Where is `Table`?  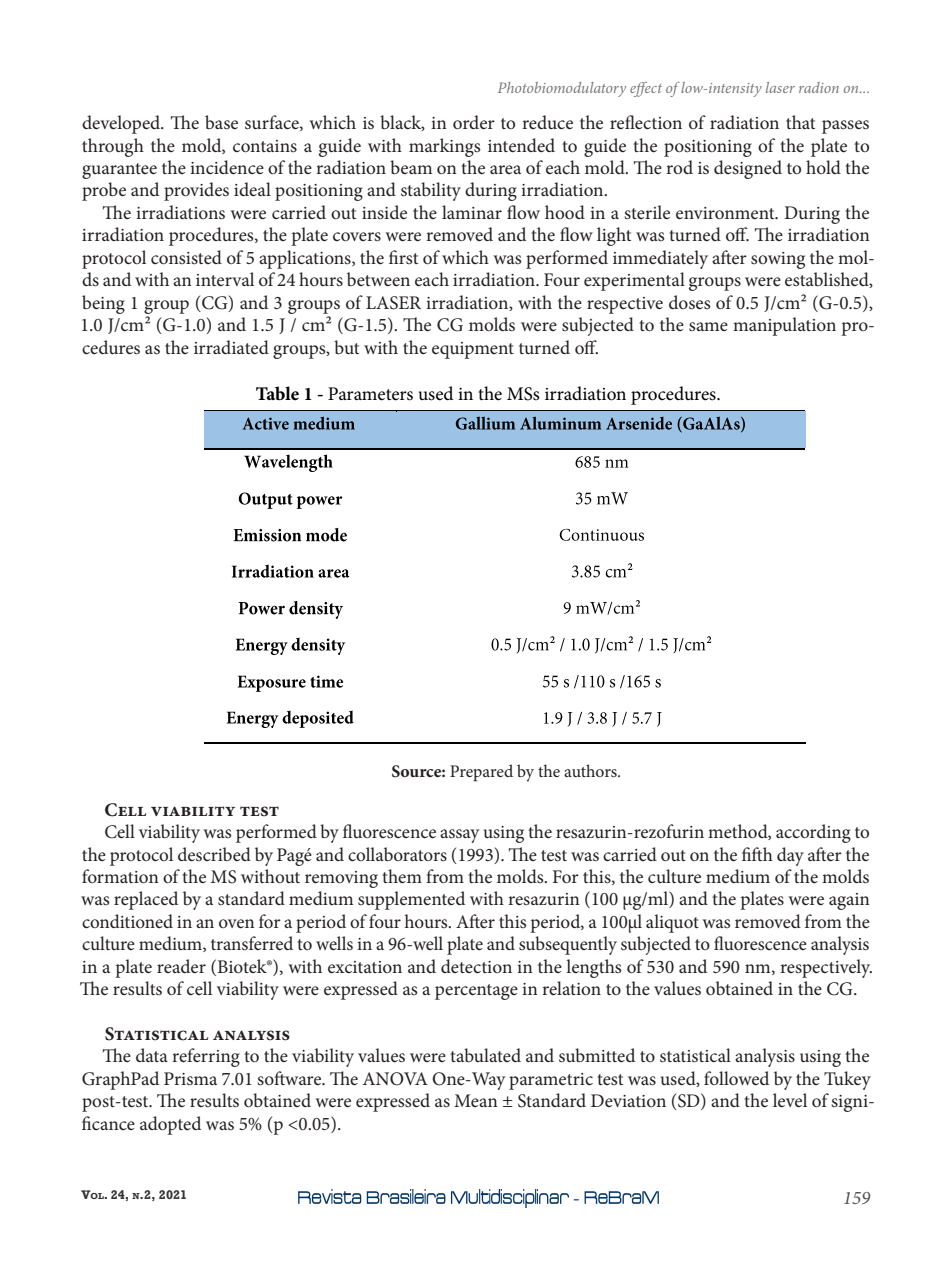
Table is located at coordinates (277, 393).
